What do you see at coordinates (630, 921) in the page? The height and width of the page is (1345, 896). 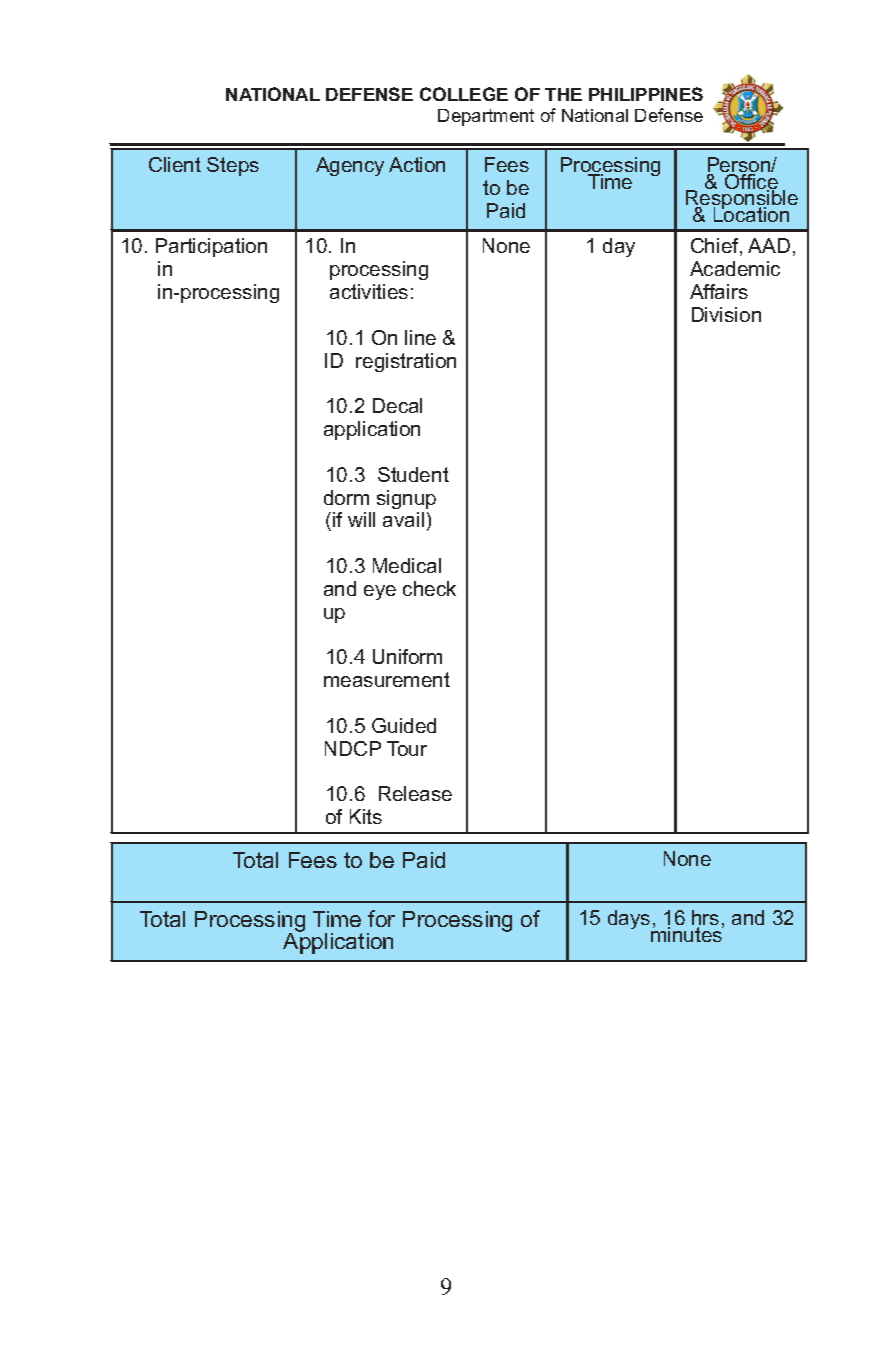 I see `days` at bounding box center [630, 921].
